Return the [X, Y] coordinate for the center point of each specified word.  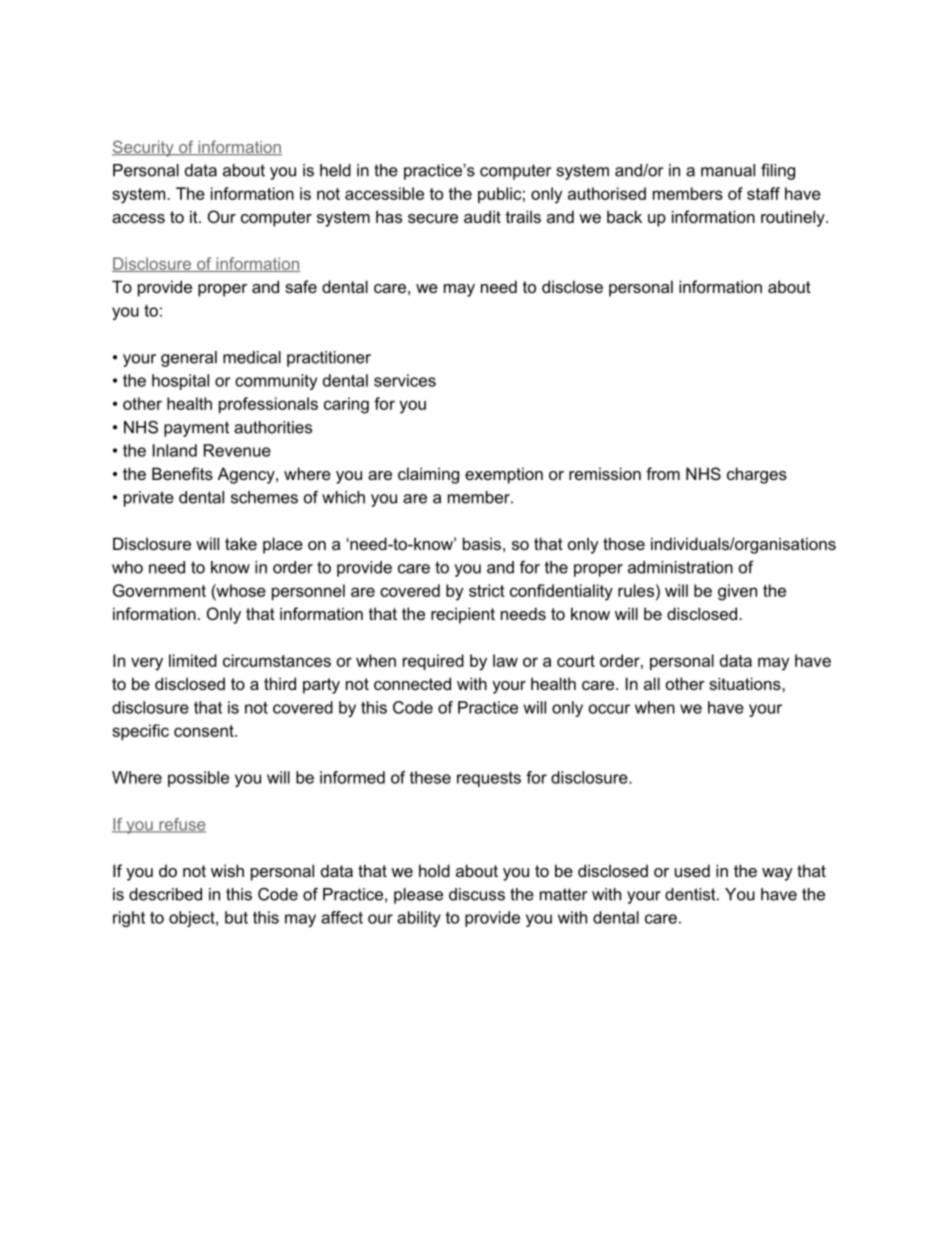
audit [482, 216]
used [692, 870]
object [193, 919]
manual [728, 170]
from [663, 473]
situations [746, 683]
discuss [477, 894]
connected [412, 683]
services [405, 380]
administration [680, 567]
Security [144, 148]
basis [482, 543]
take [241, 543]
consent [205, 731]
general [189, 359]
